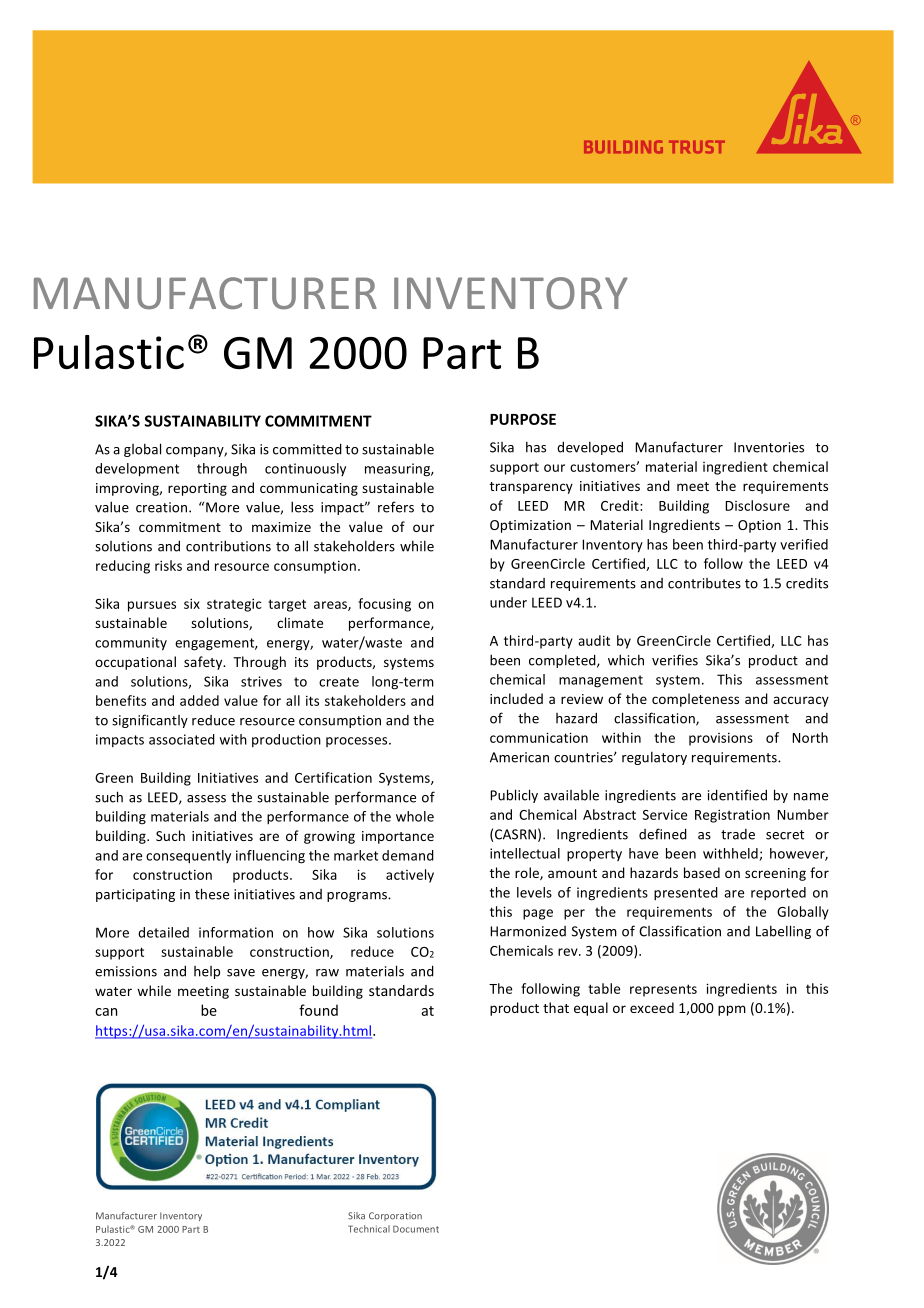 The height and width of the document is (1308, 924). I want to click on Inventories, so click(769, 447).
